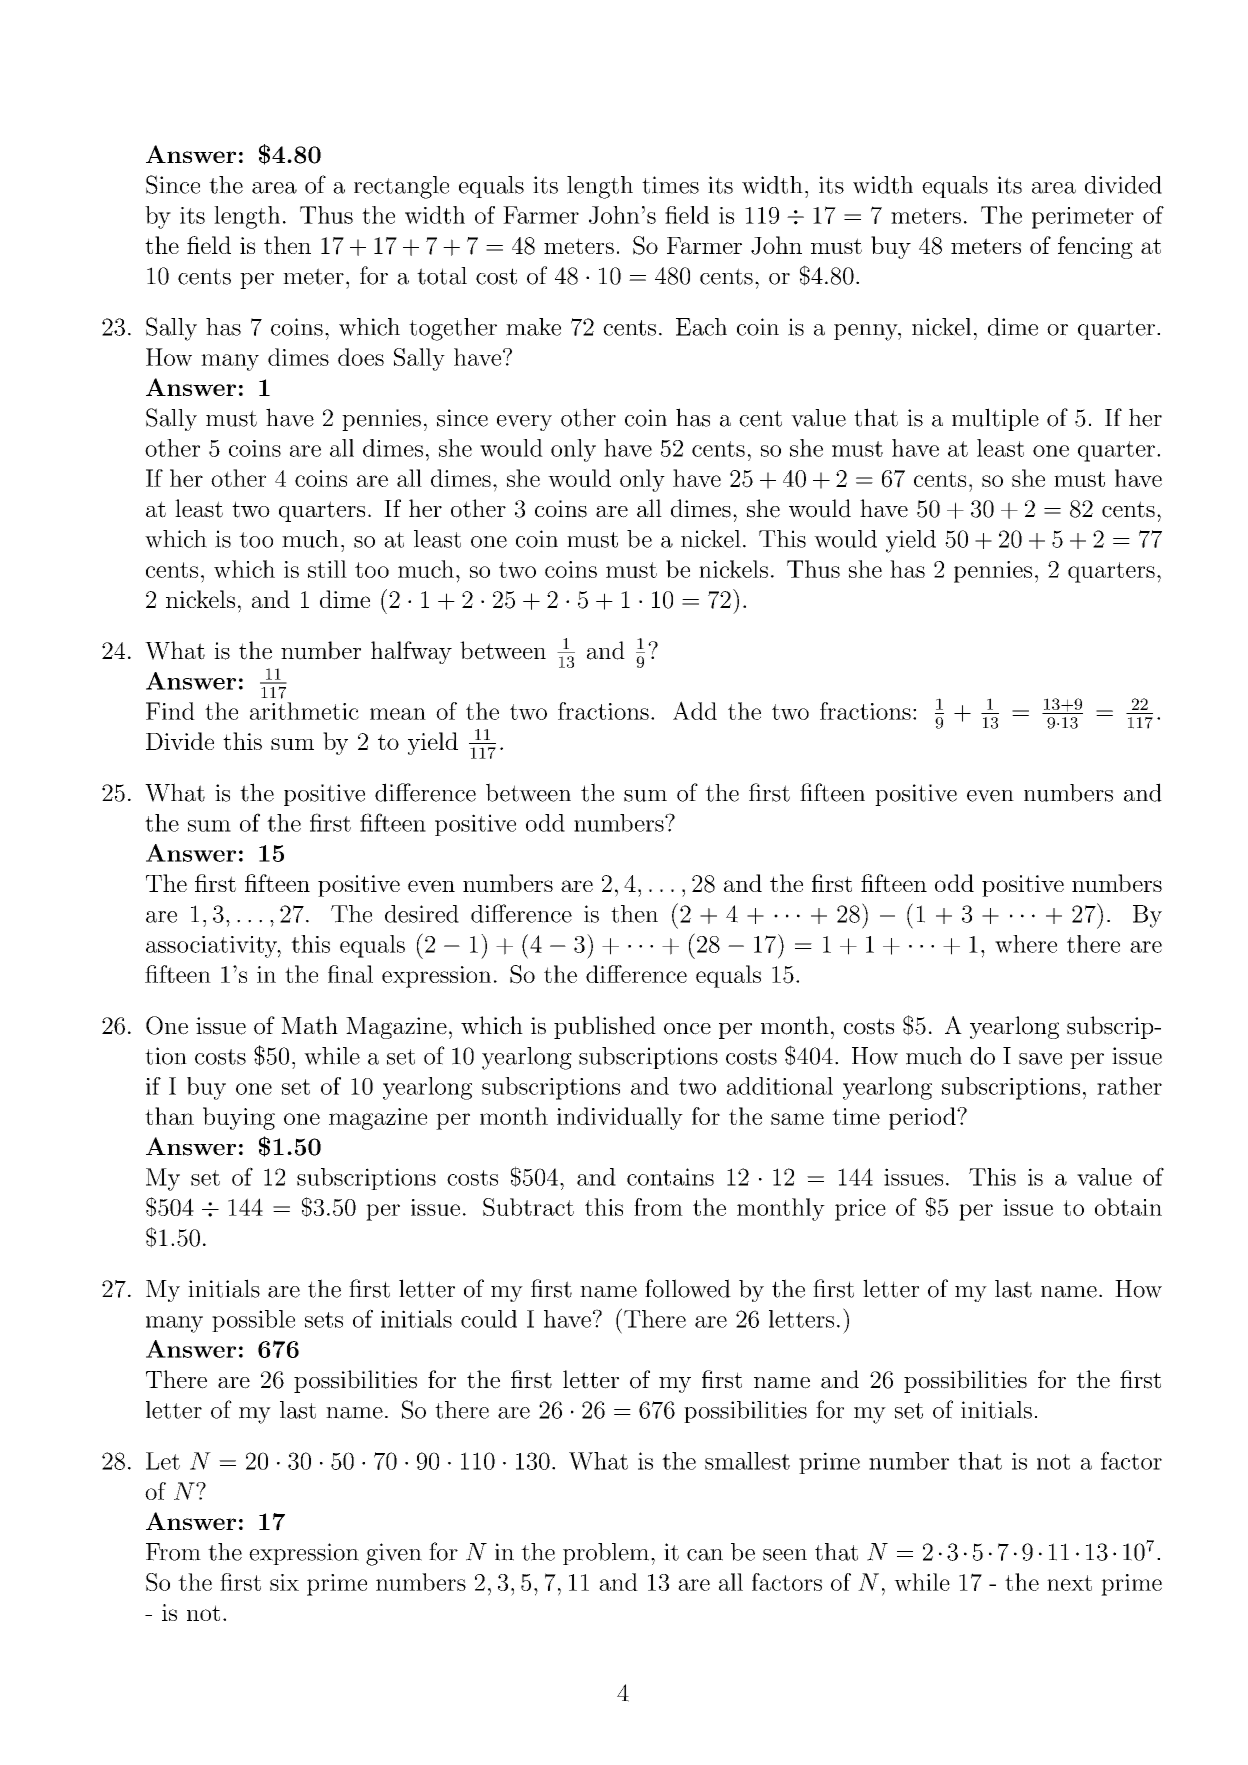  Describe the element at coordinates (606, 1554) in the document. I see `problem` at that location.
